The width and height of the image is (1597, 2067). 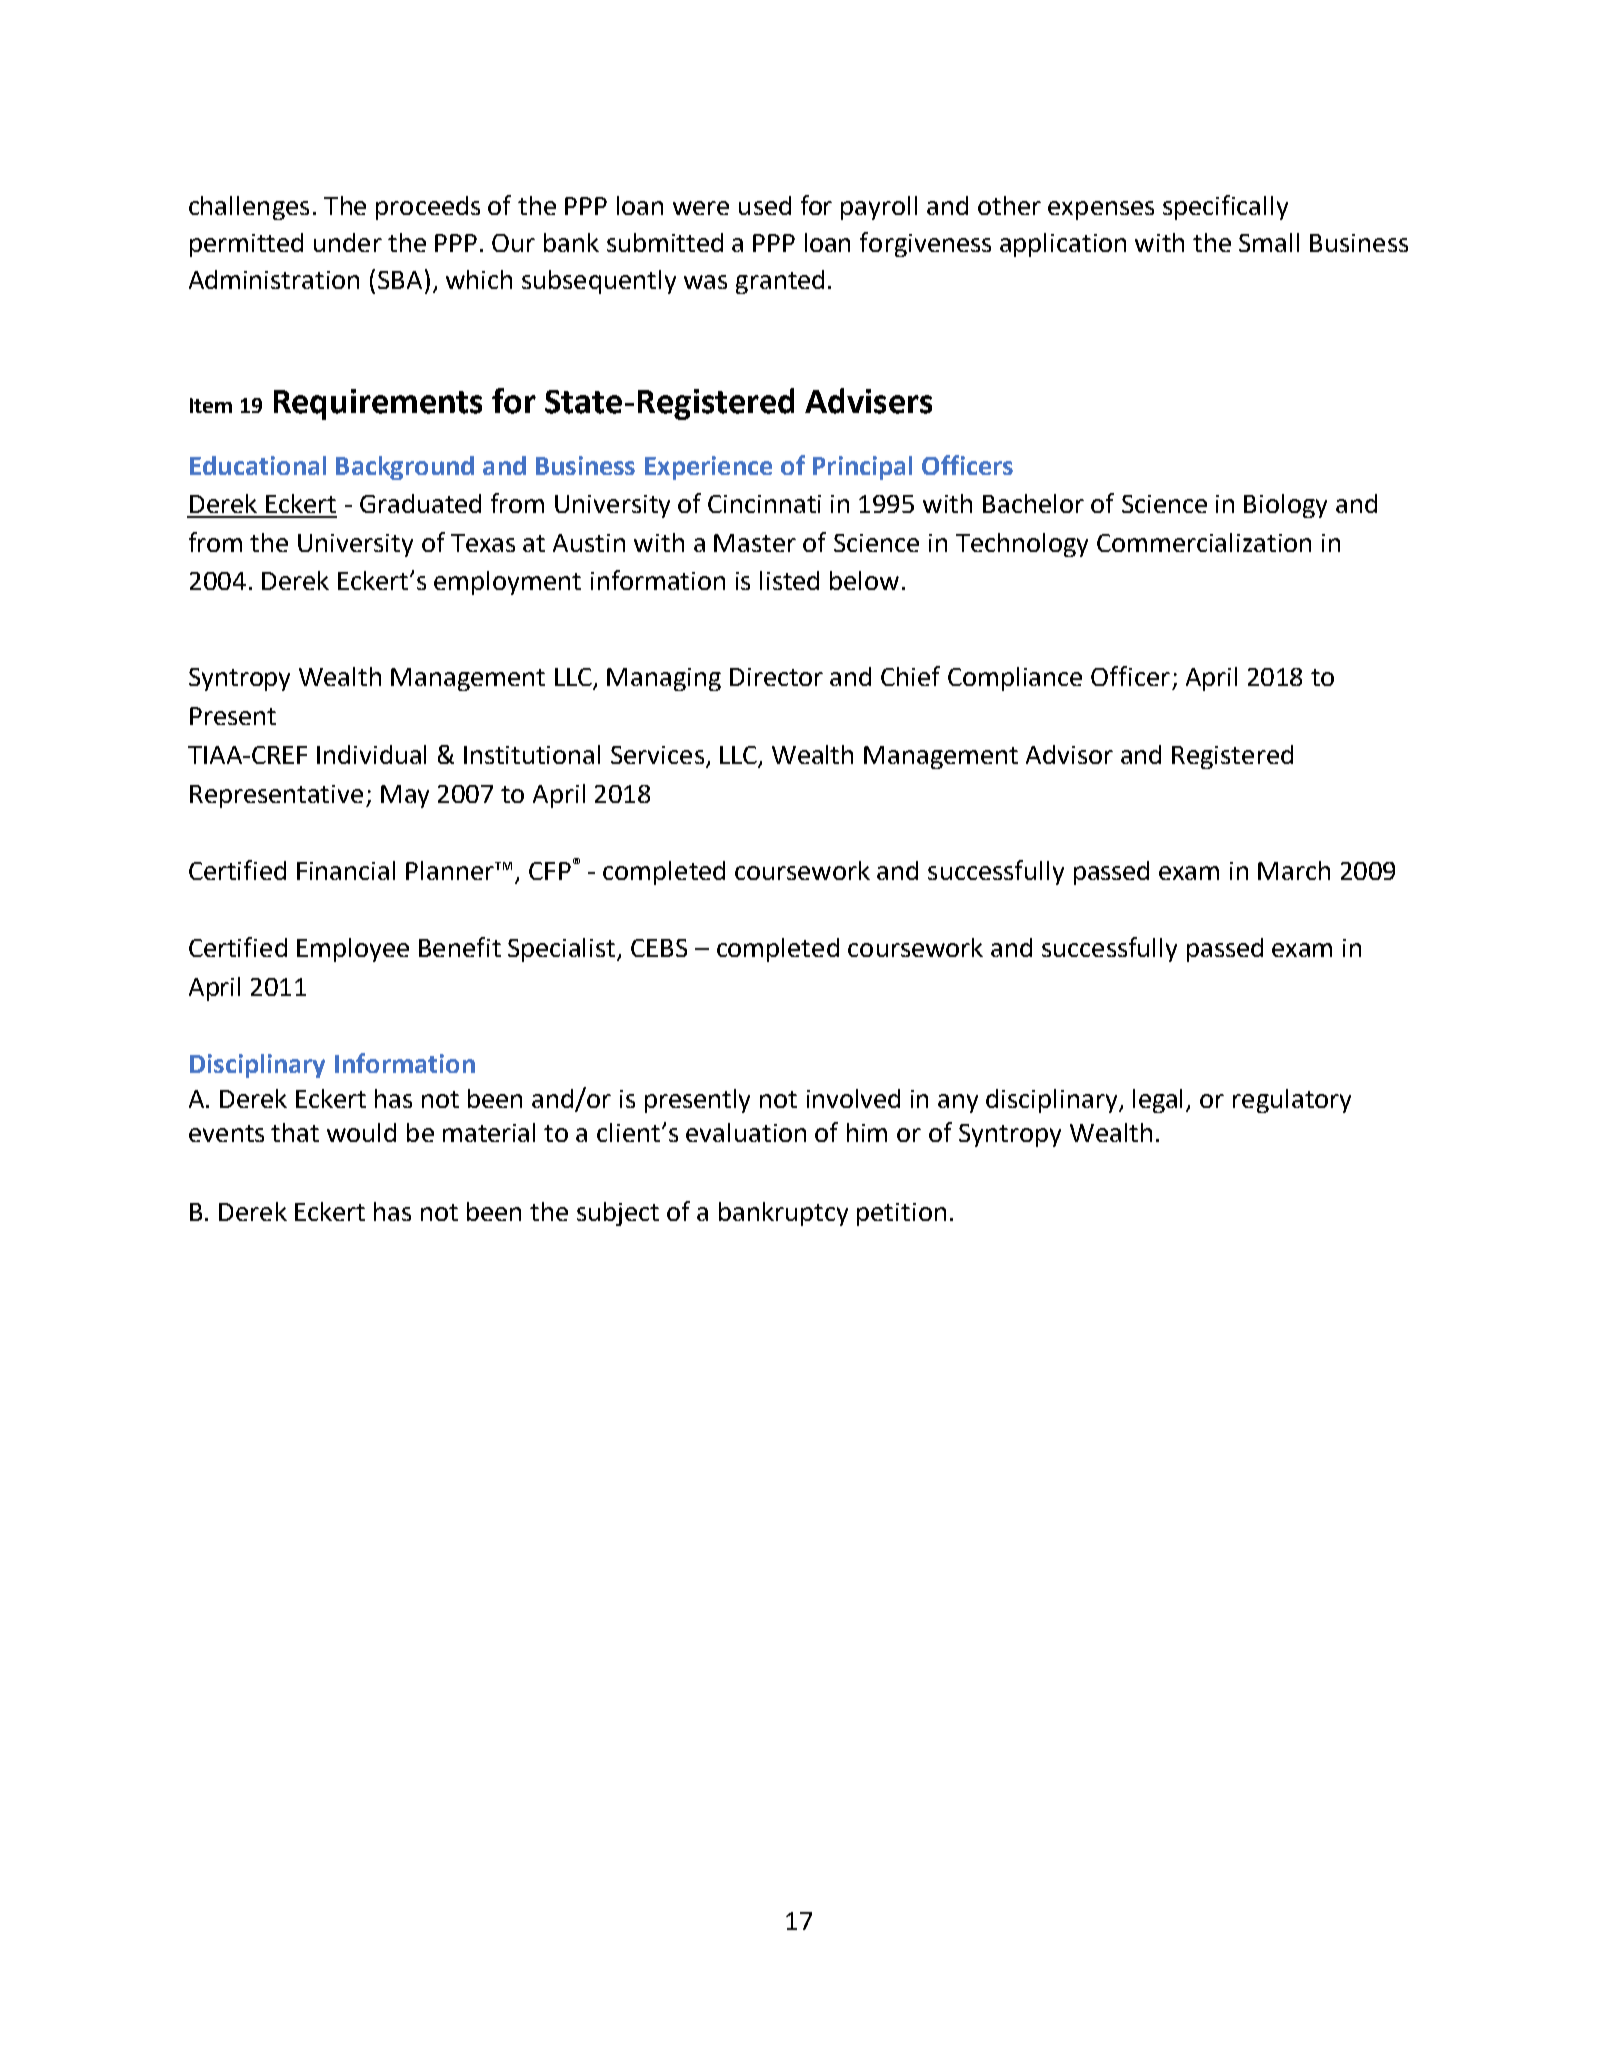 What do you see at coordinates (1157, 1101) in the image?
I see `legal` at bounding box center [1157, 1101].
